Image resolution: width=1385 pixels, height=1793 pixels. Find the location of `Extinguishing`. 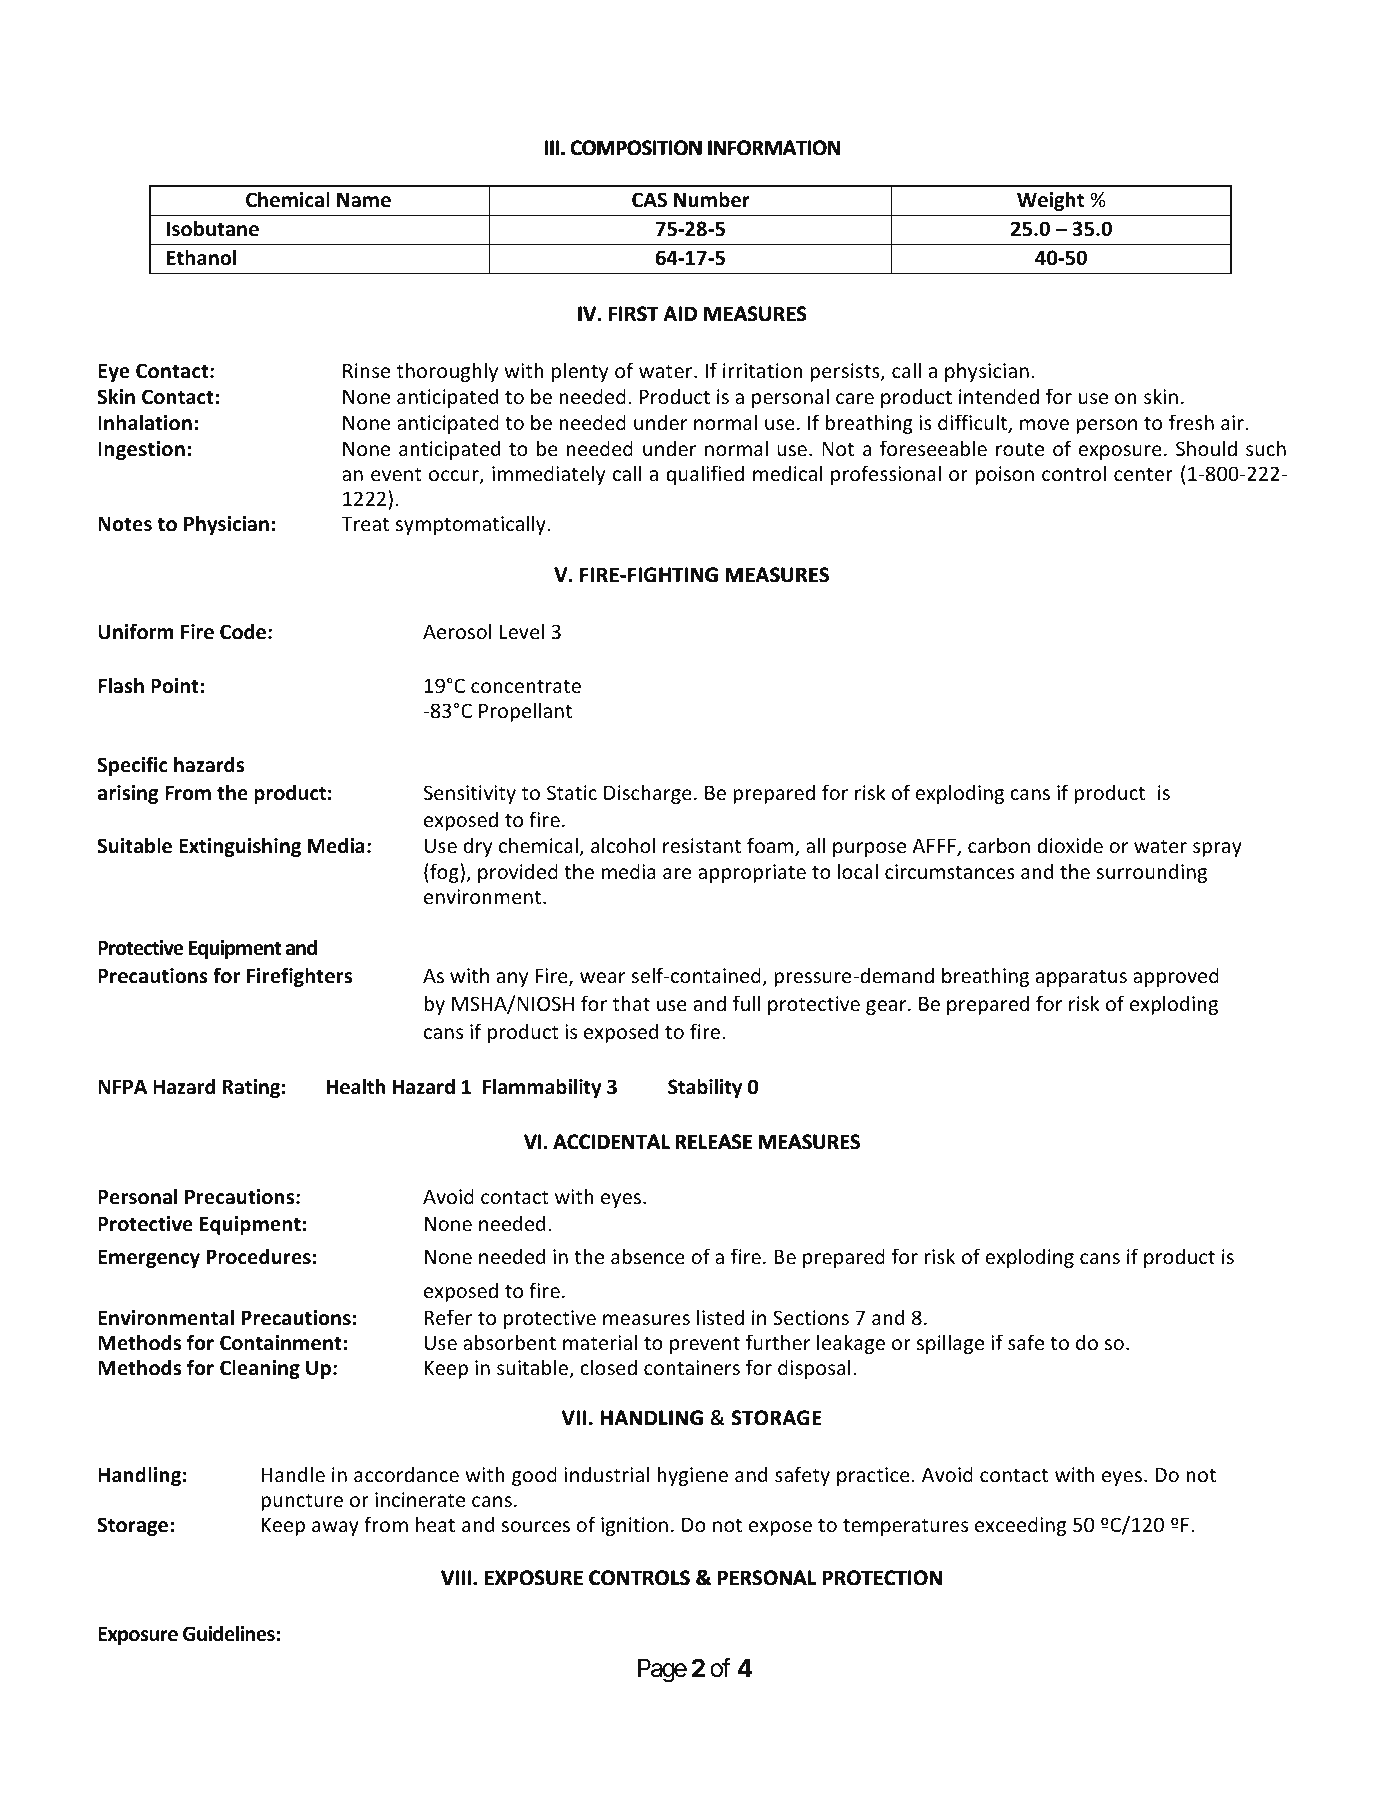

Extinguishing is located at coordinates (240, 847).
